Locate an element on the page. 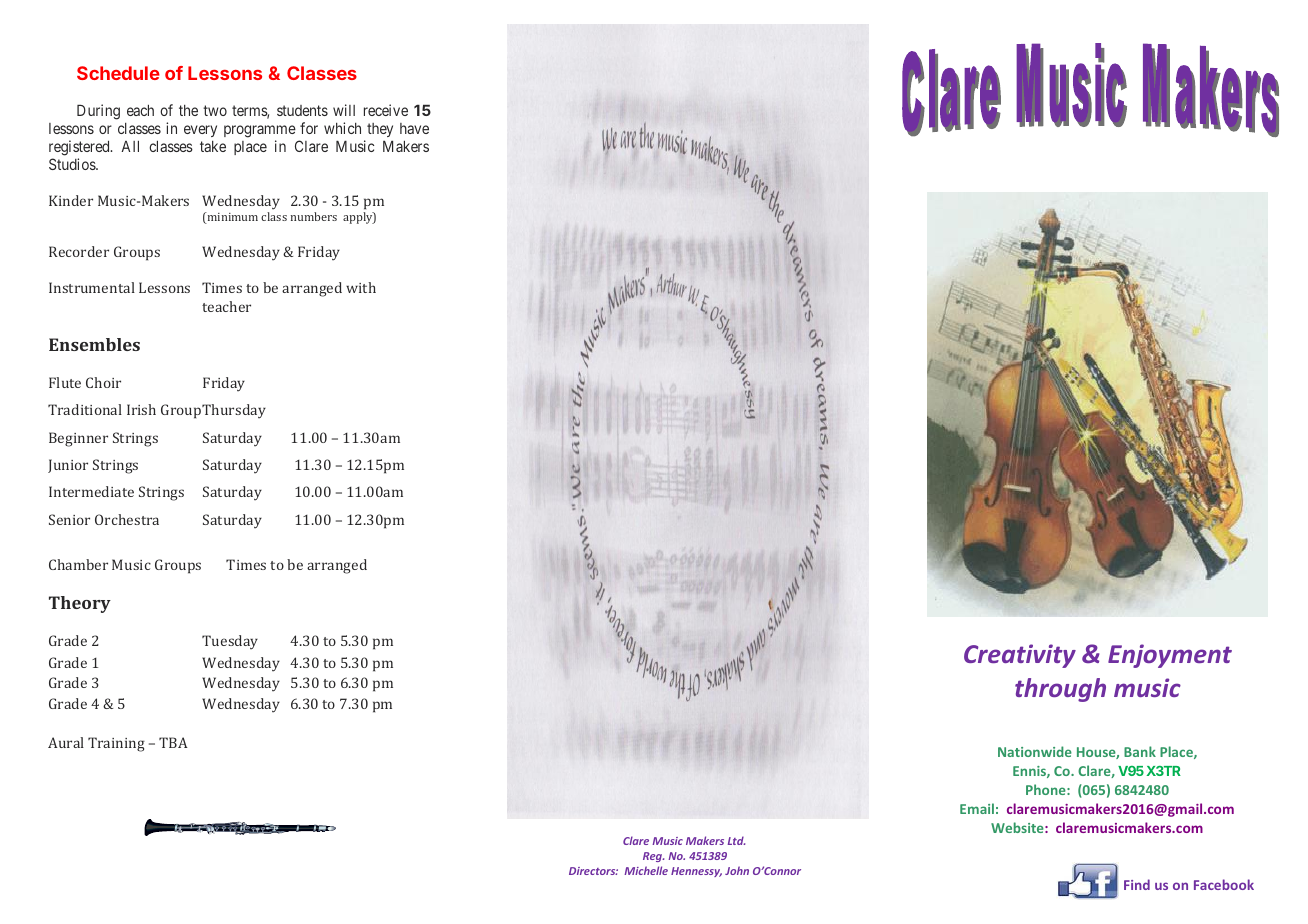  every is located at coordinates (200, 131).
